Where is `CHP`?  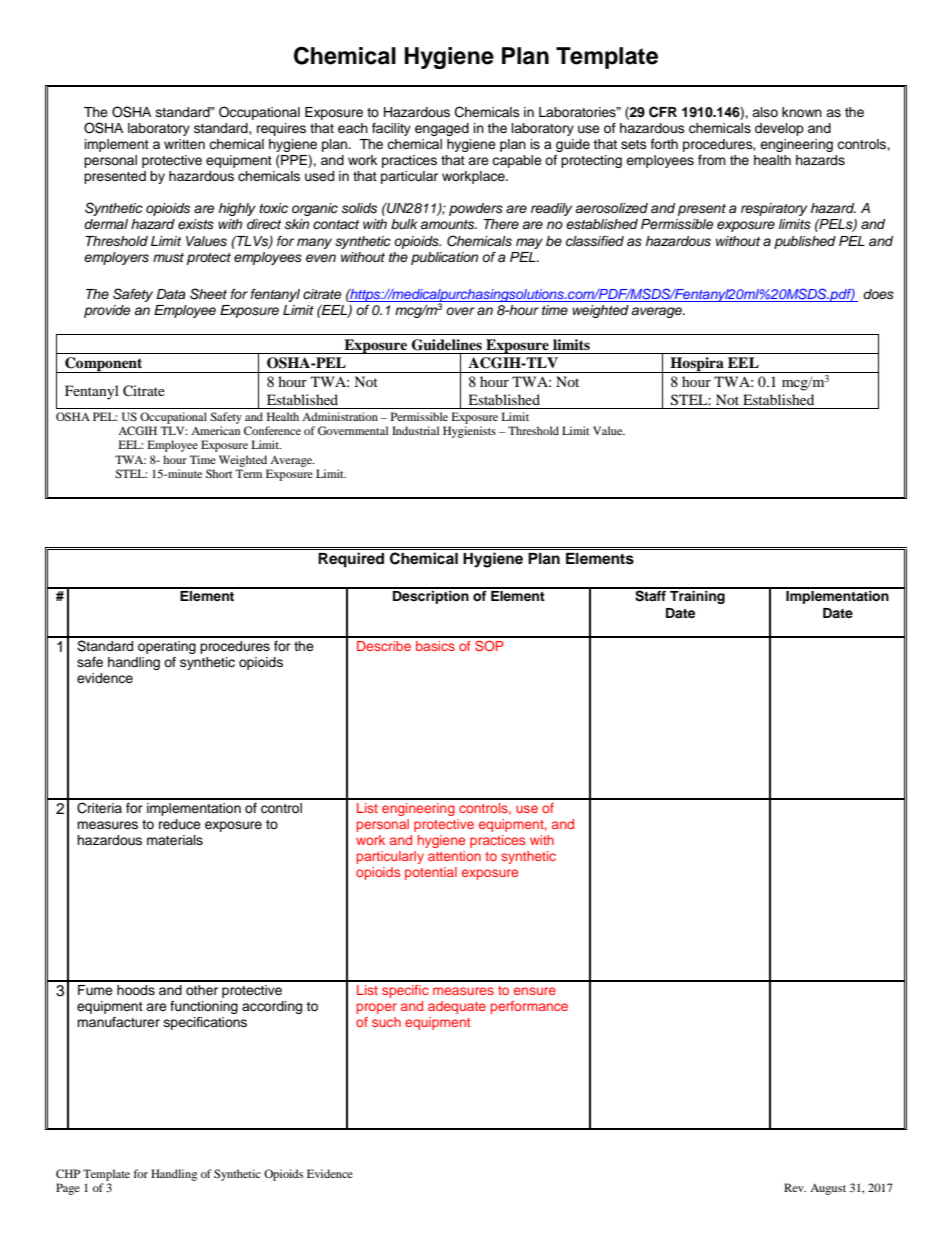
CHP is located at coordinates (68, 1173).
